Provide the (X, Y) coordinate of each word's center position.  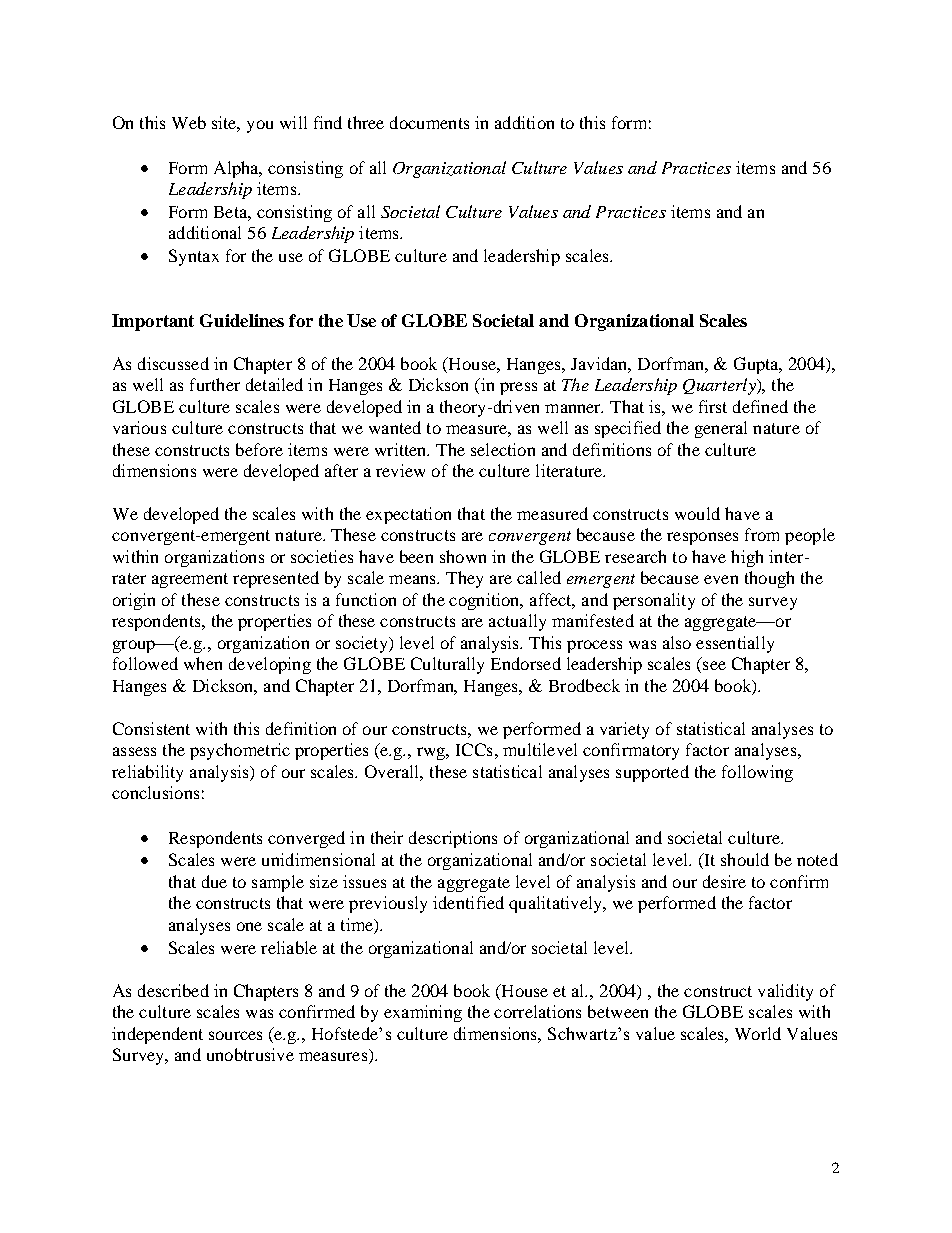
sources (235, 1035)
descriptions (453, 839)
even (721, 579)
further (215, 384)
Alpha (237, 169)
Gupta (757, 365)
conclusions (155, 792)
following (757, 773)
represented (276, 579)
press (518, 388)
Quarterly (720, 386)
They (464, 579)
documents (429, 122)
